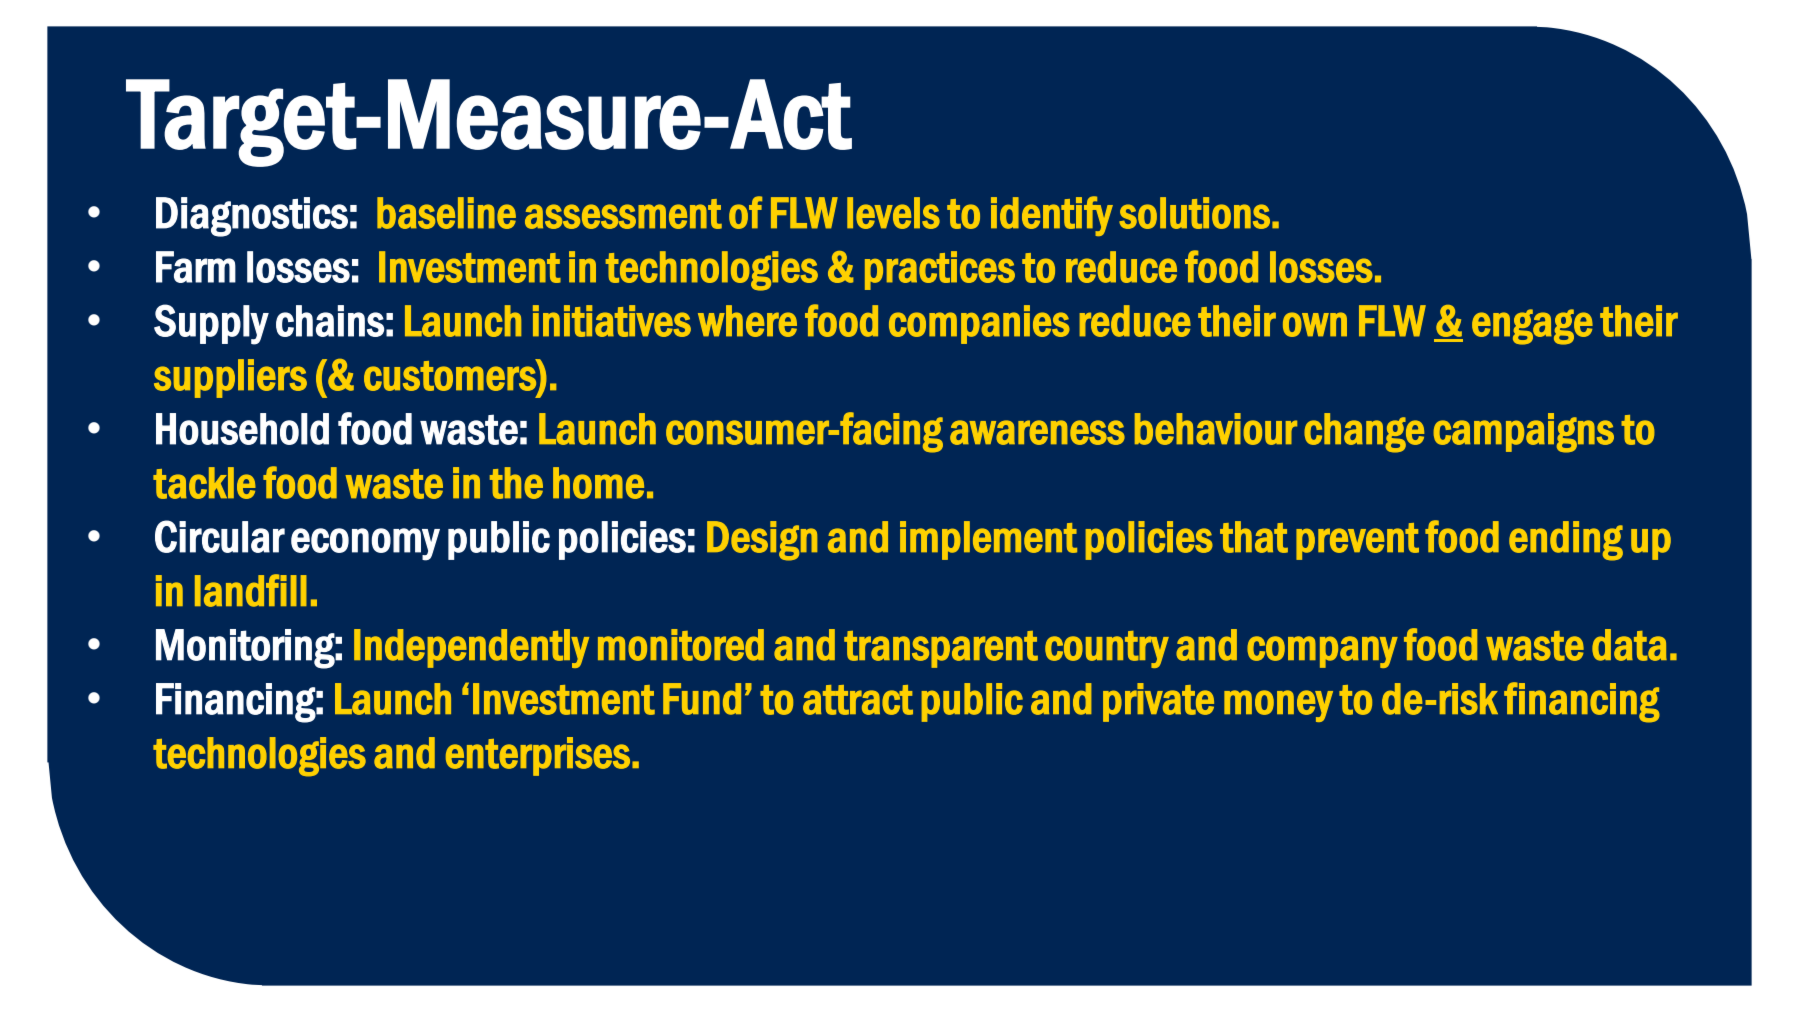 This image has height=1012, width=1799. Describe the element at coordinates (893, 213) in the image. I see `levels` at that location.
